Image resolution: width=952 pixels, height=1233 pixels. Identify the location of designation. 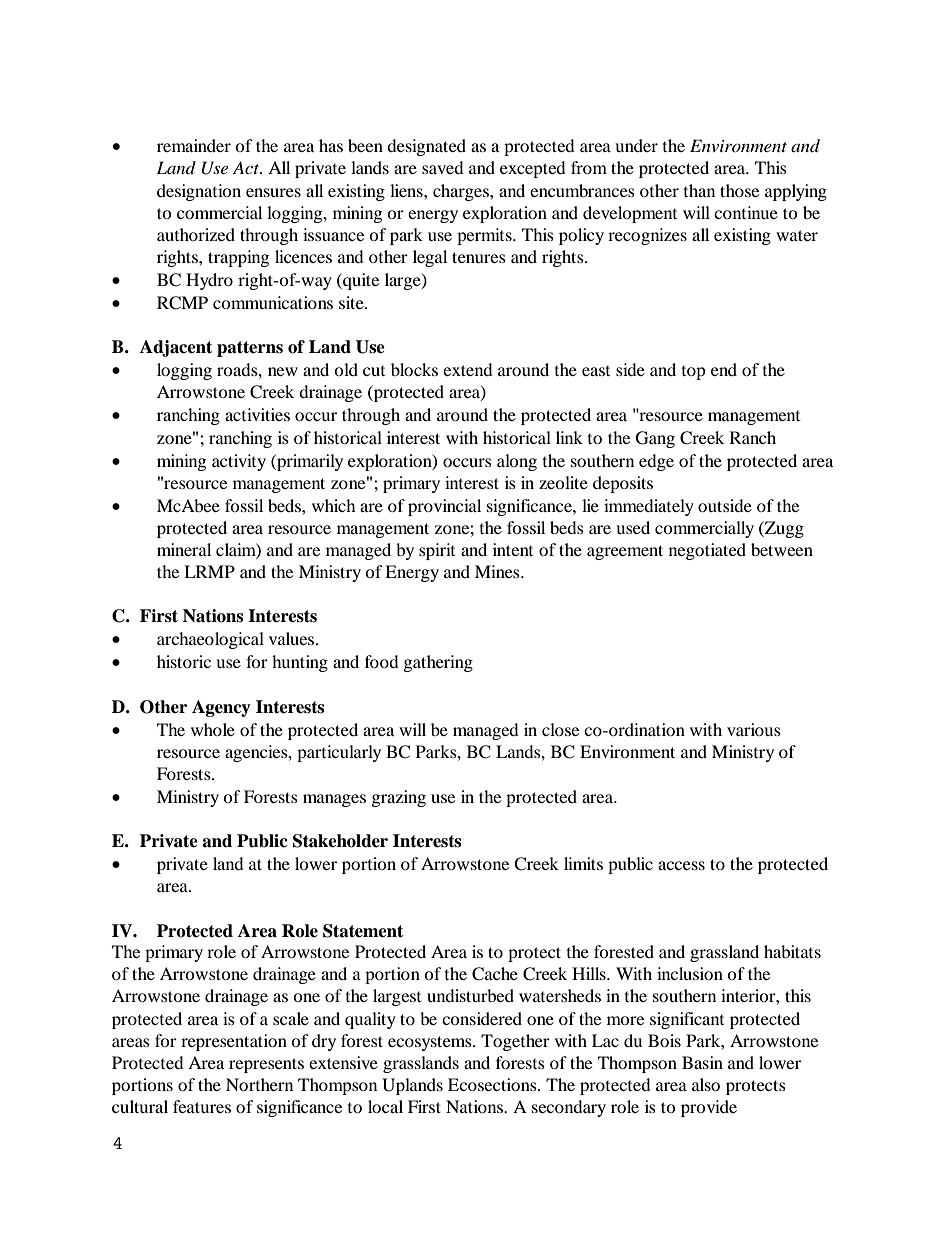
(199, 192).
